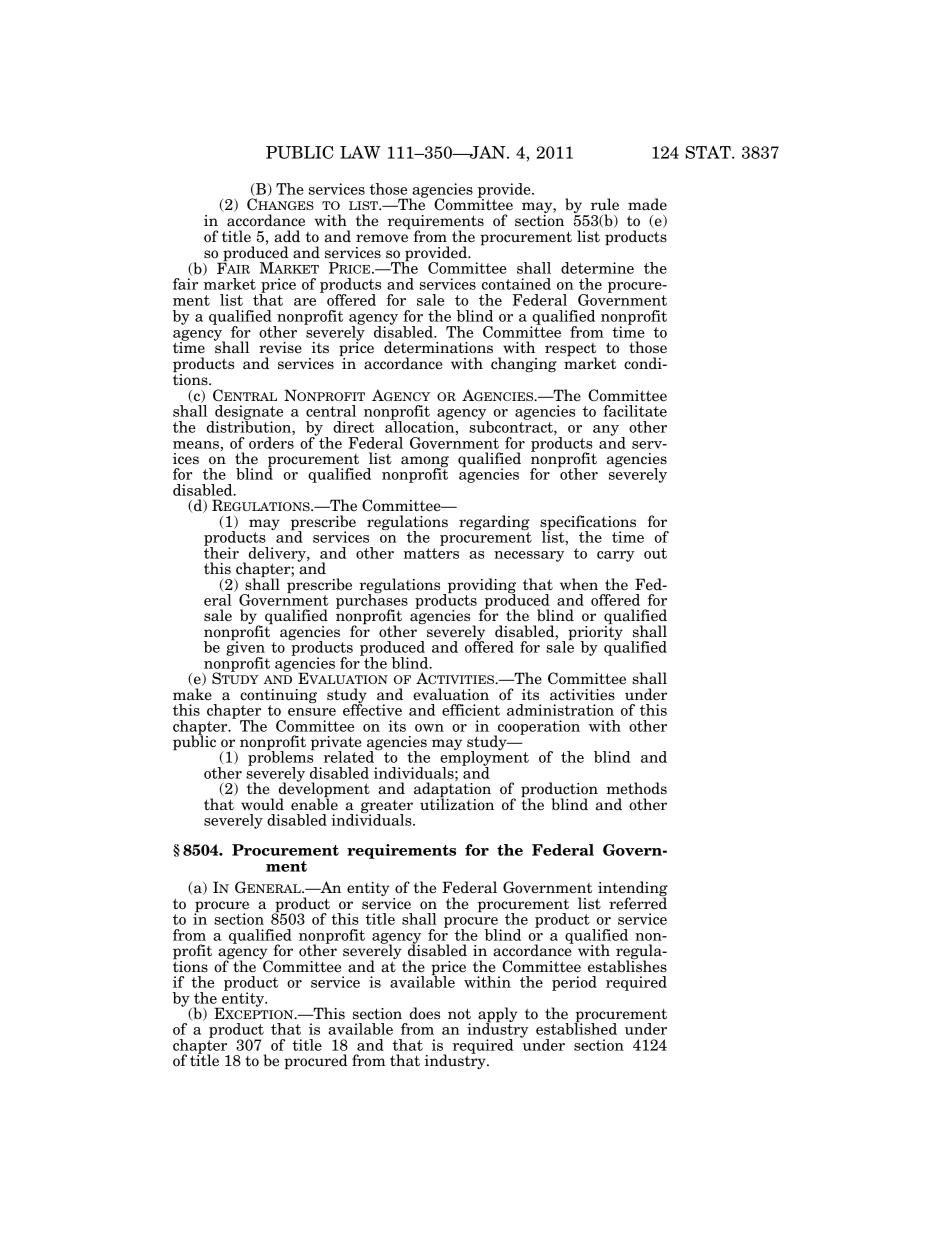 The image size is (952, 1233). I want to click on methods, so click(636, 788).
